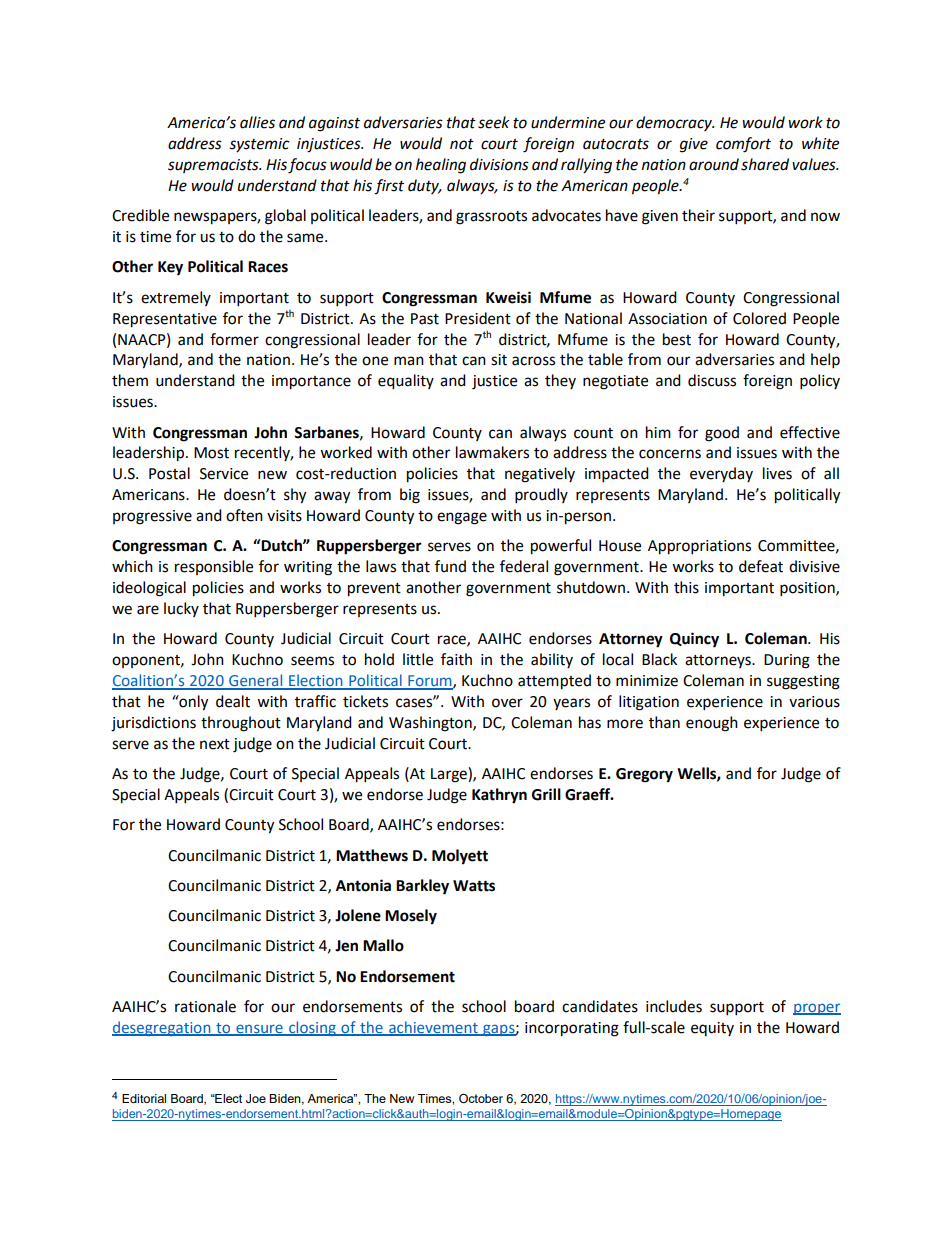 This page has height=1233, width=952. What do you see at coordinates (181, 609) in the page?
I see `lucky` at bounding box center [181, 609].
